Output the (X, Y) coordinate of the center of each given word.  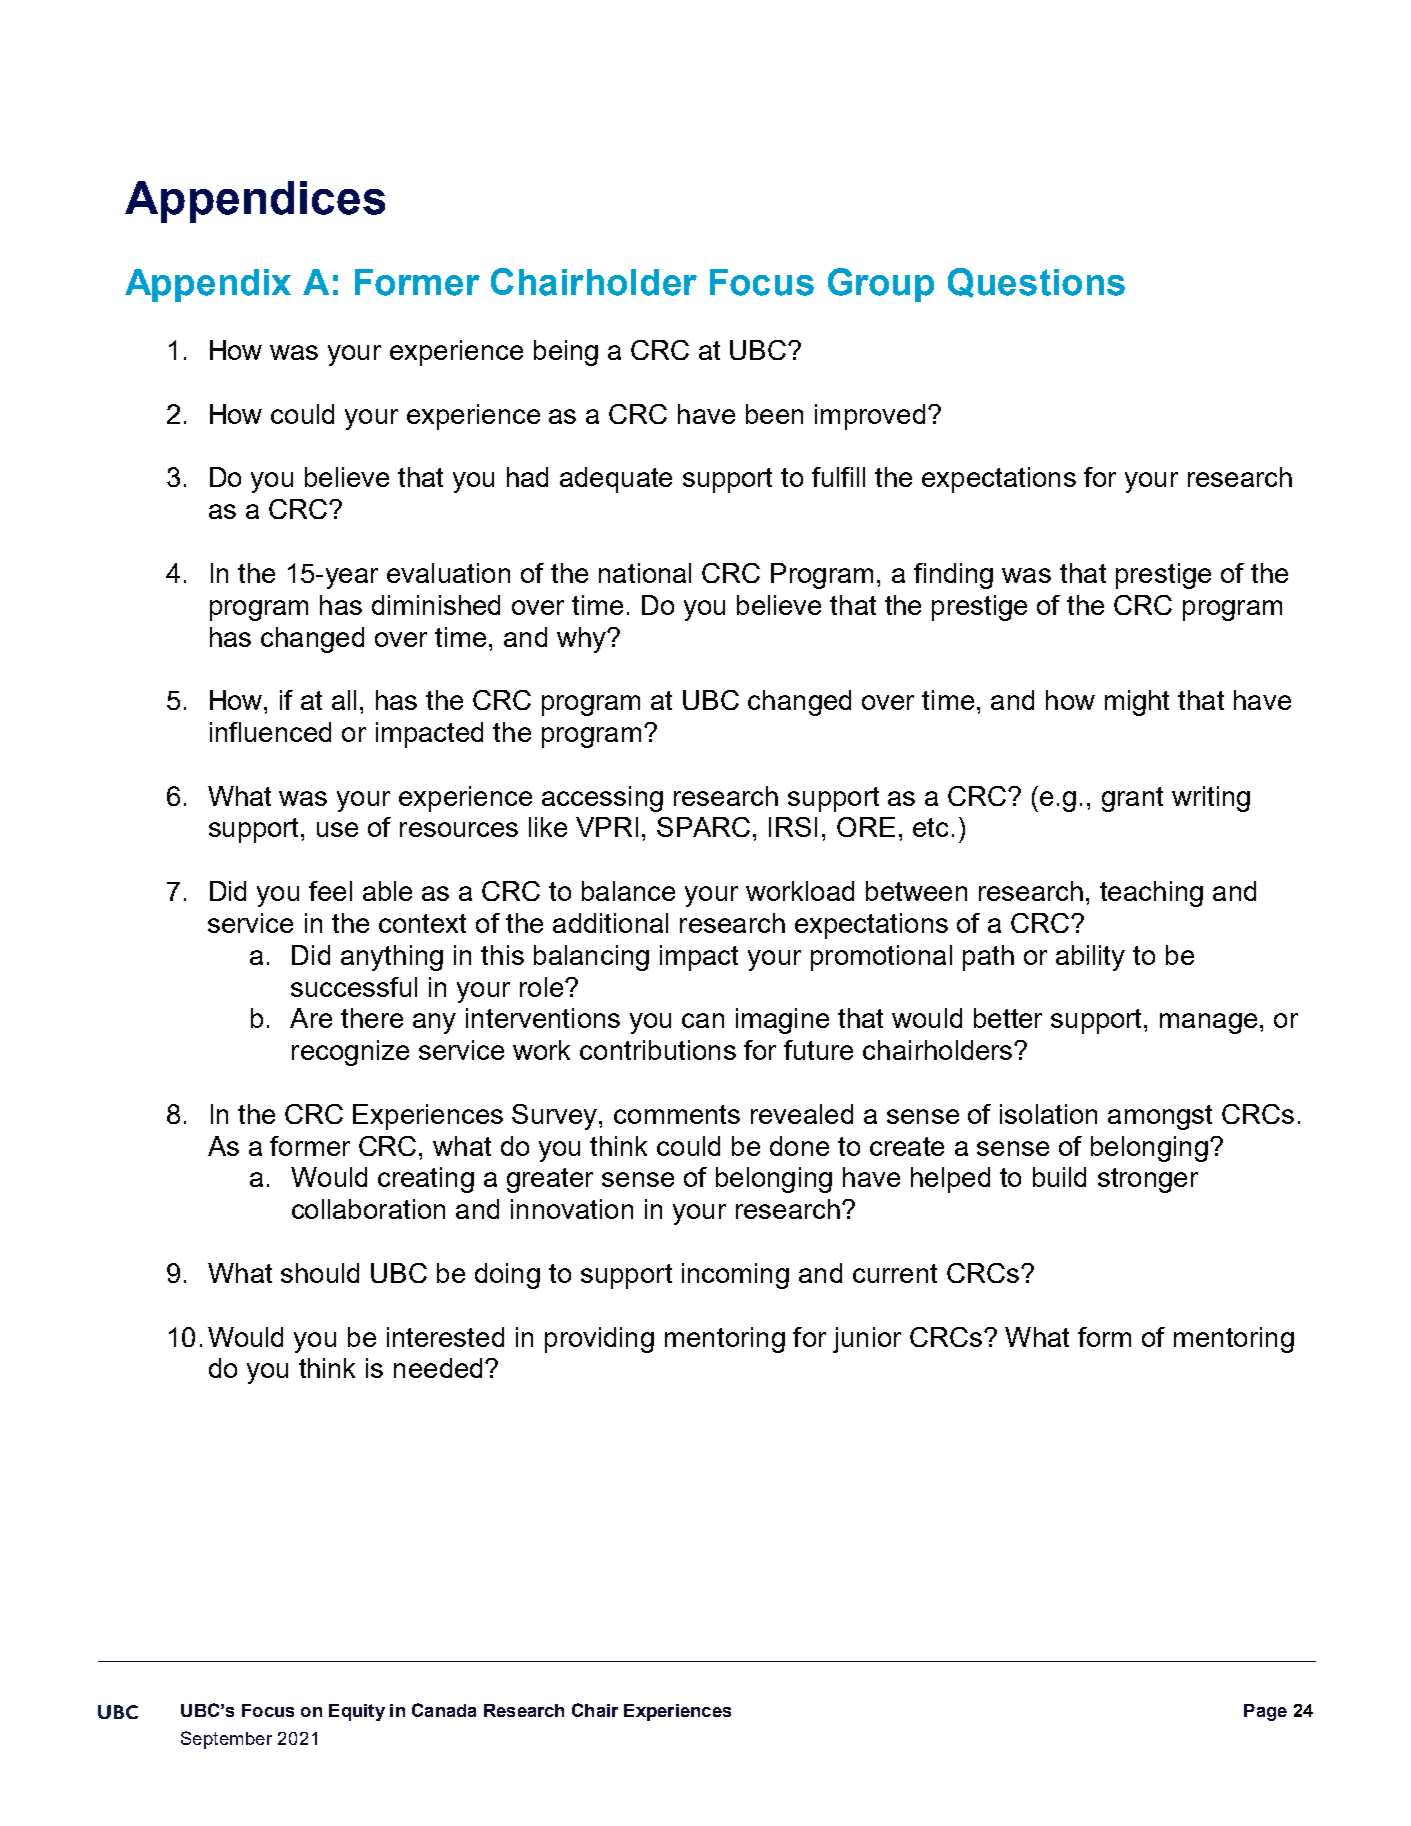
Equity (357, 1712)
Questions (1036, 283)
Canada (444, 1710)
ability (1090, 958)
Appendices (255, 202)
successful (354, 987)
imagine (782, 1021)
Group (881, 285)
